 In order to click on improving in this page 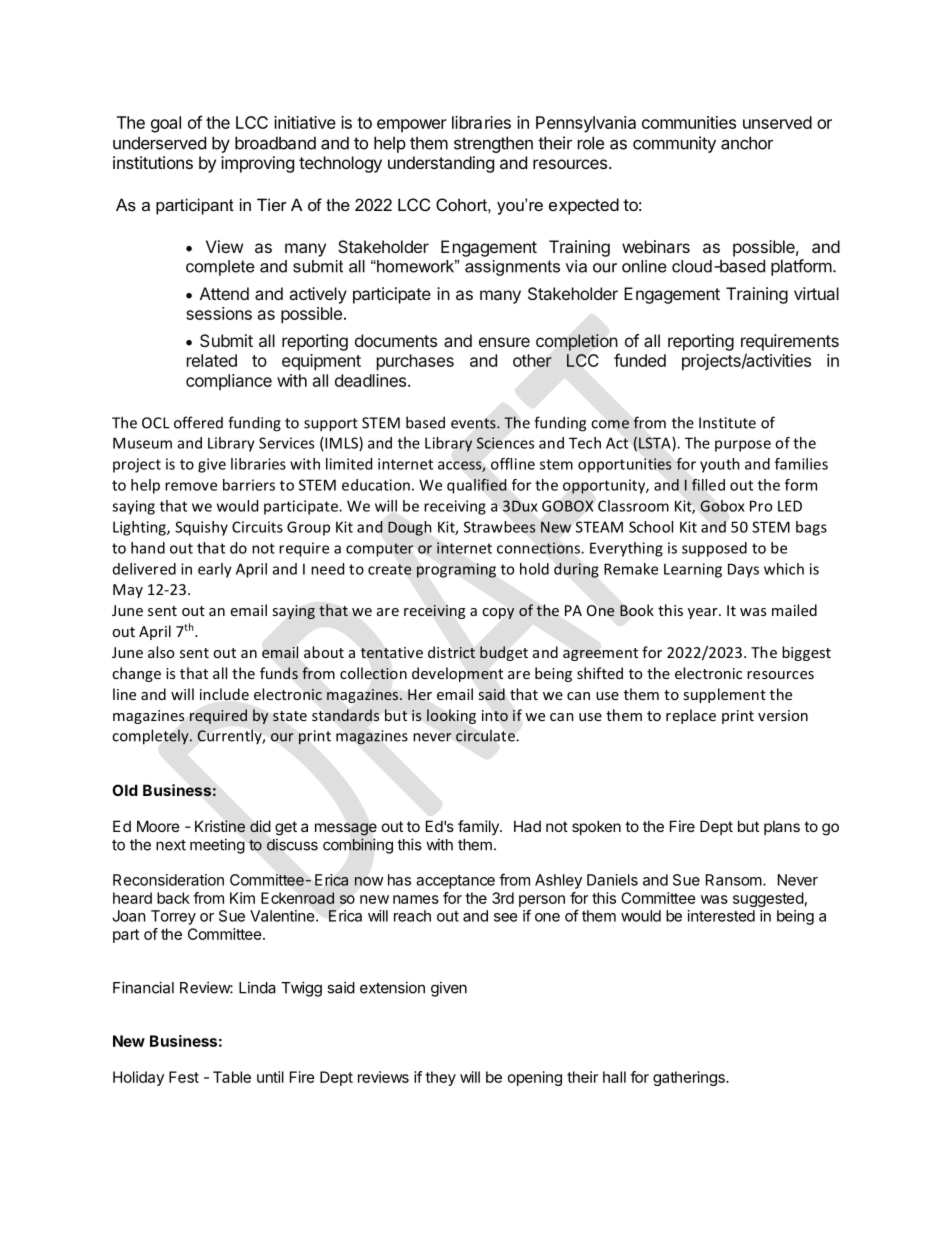, I will do `click(257, 164)`.
